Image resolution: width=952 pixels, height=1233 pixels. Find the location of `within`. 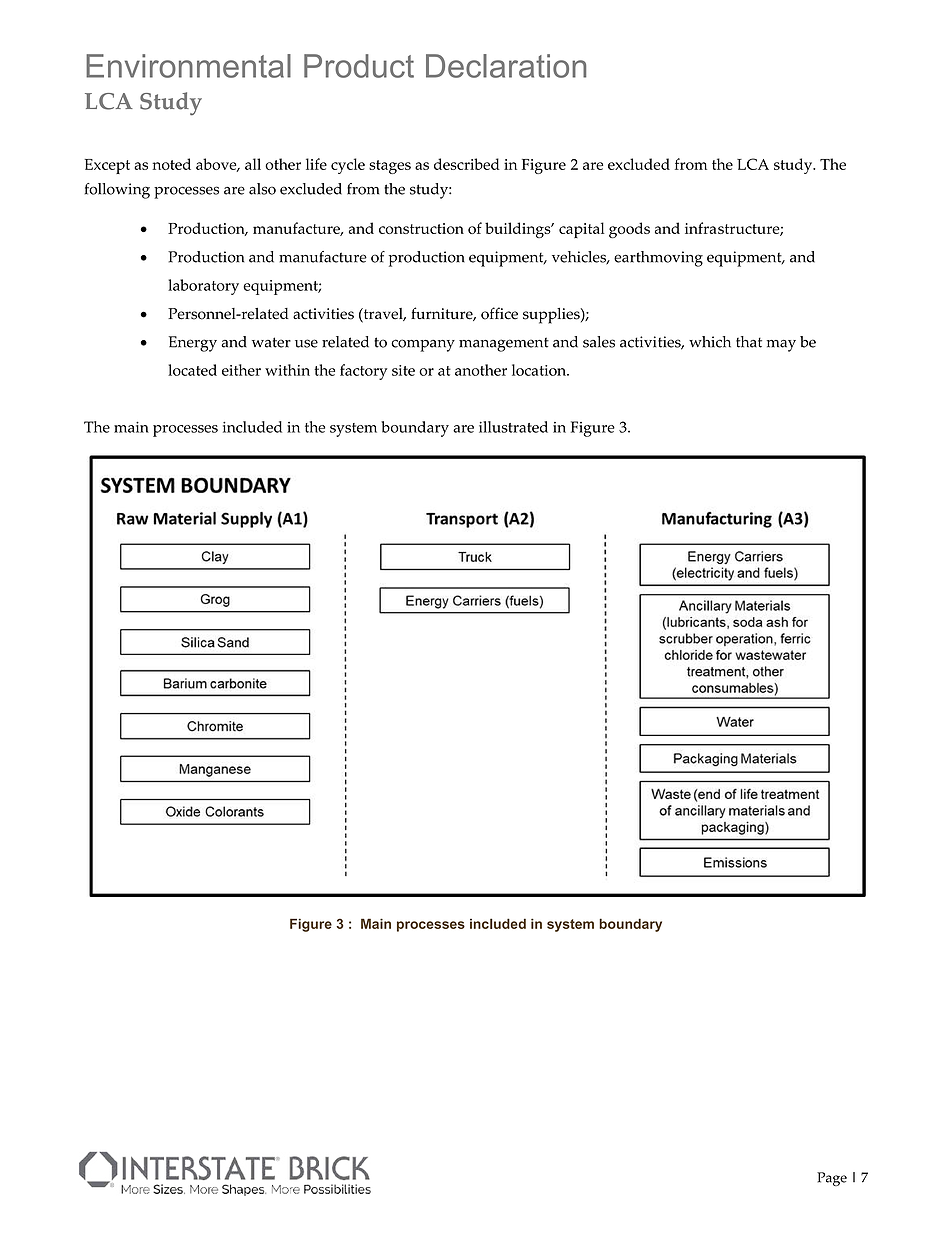

within is located at coordinates (287, 370).
